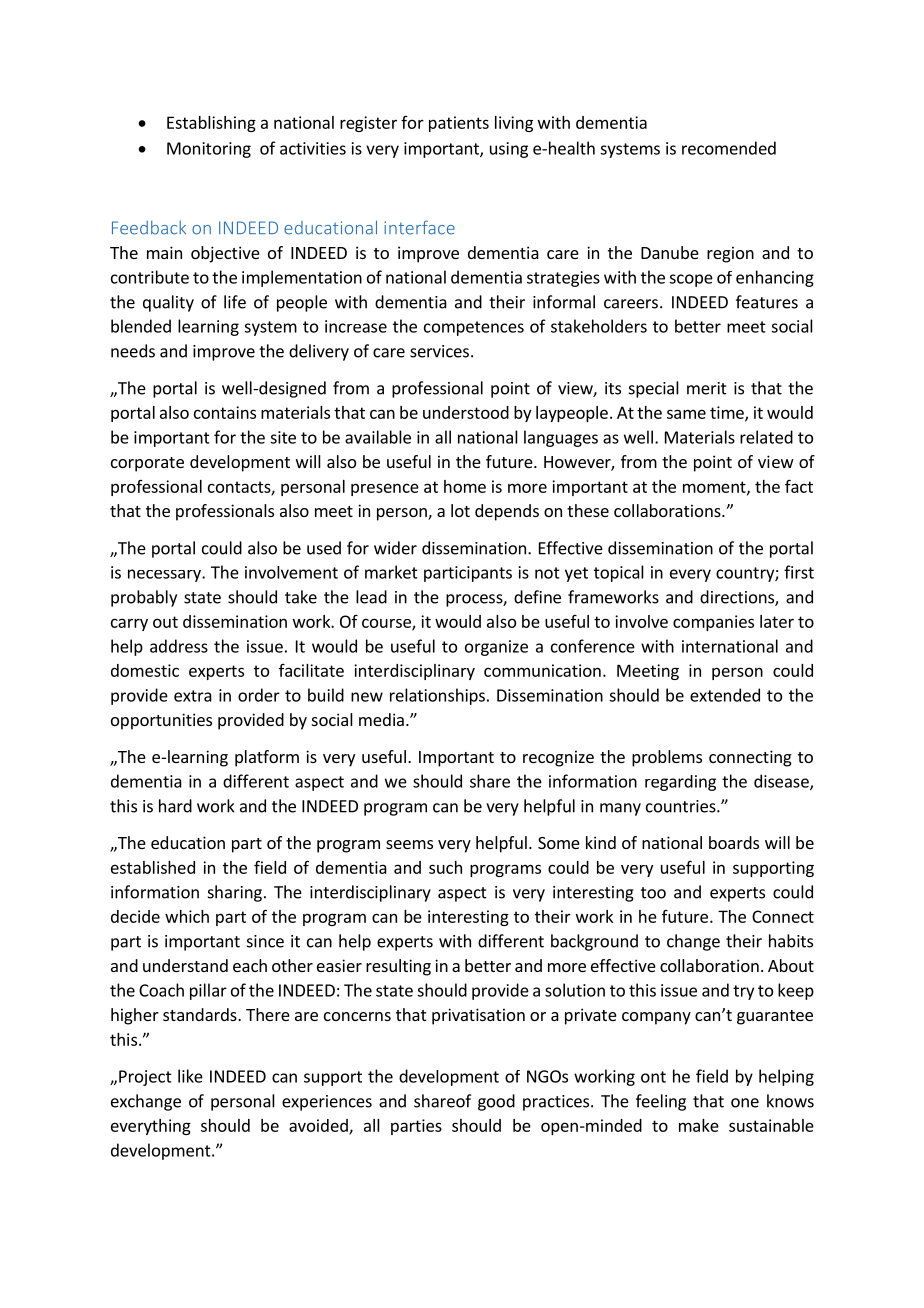 The image size is (924, 1308). Describe the element at coordinates (715, 488) in the screenshot. I see `moment` at that location.
